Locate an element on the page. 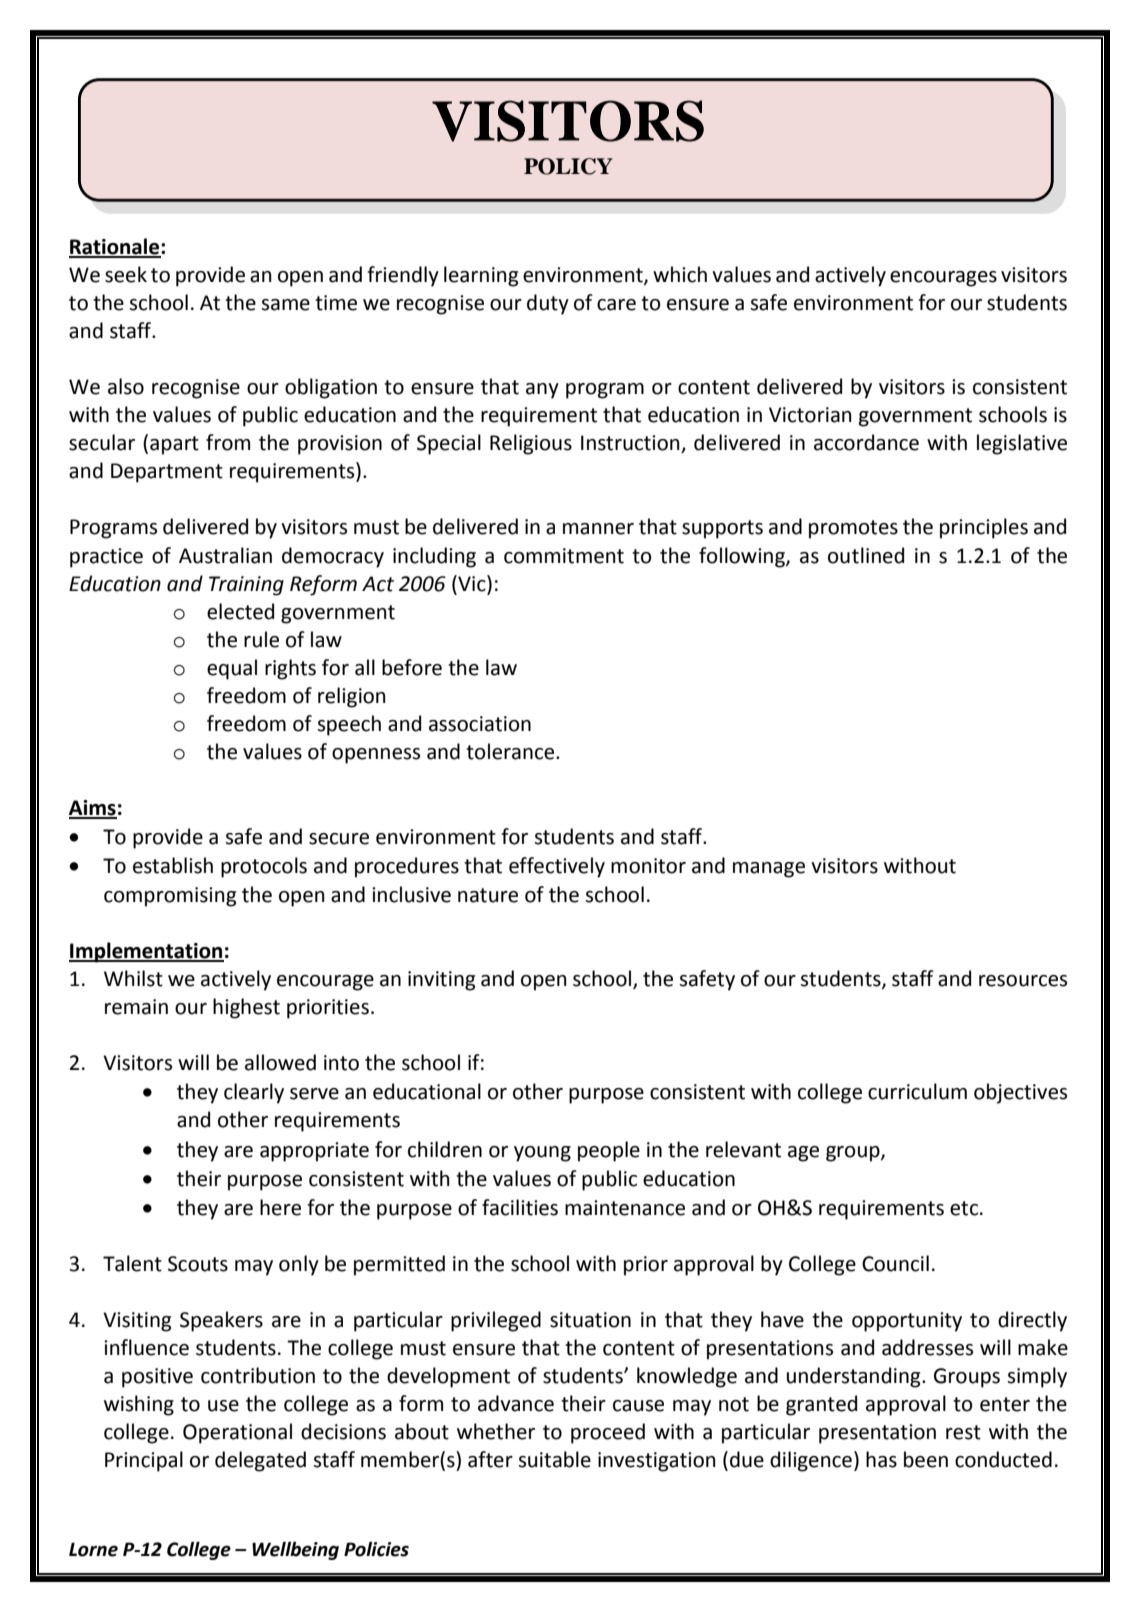 This image has width=1140, height=1612. Religious is located at coordinates (531, 444).
